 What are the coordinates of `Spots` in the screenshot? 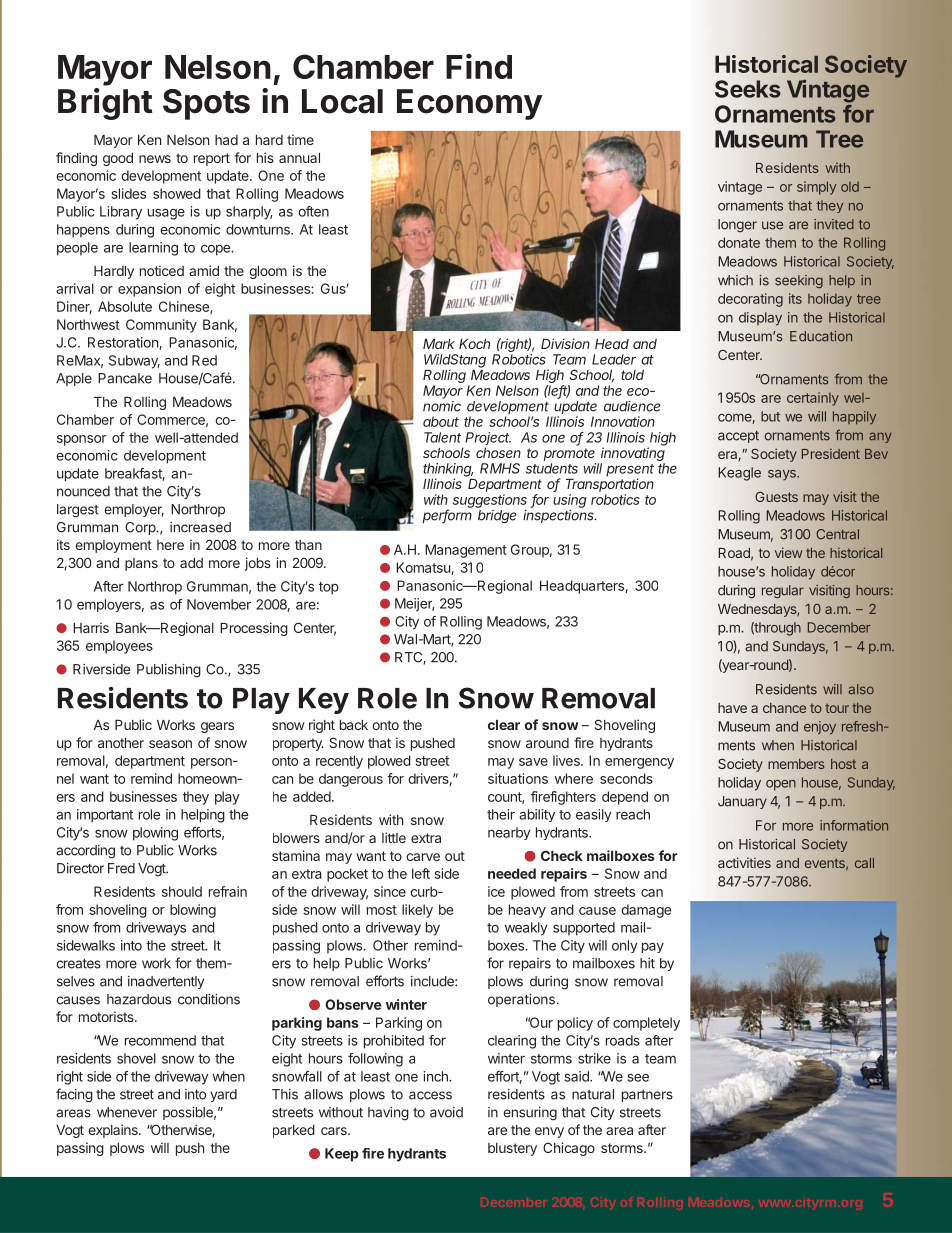 It's located at (206, 104).
